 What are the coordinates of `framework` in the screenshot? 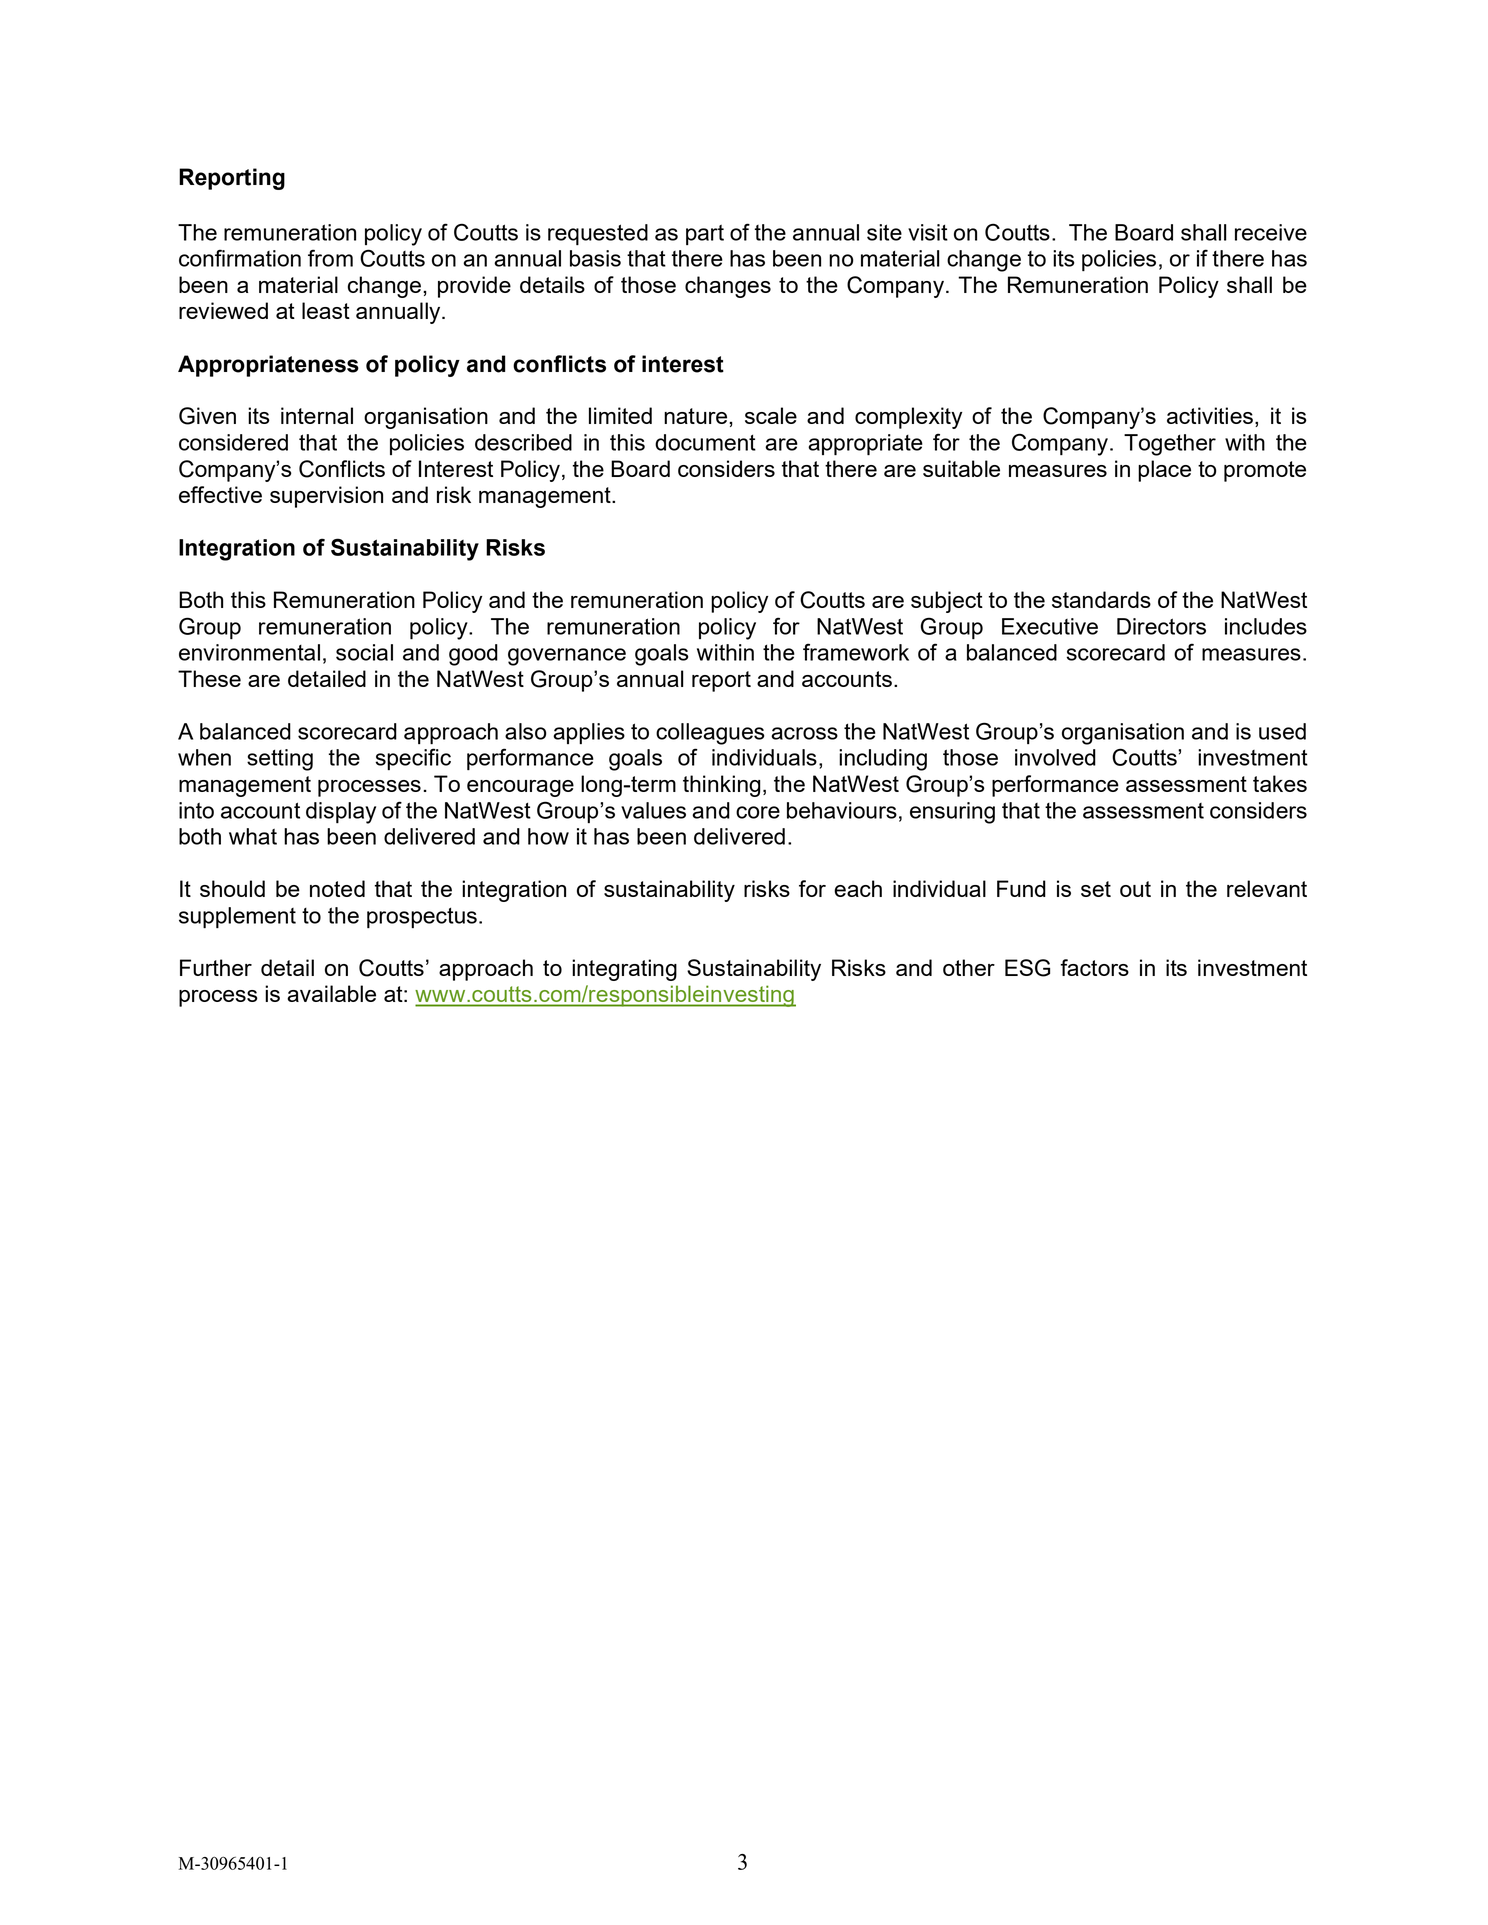 It's located at (856, 652).
